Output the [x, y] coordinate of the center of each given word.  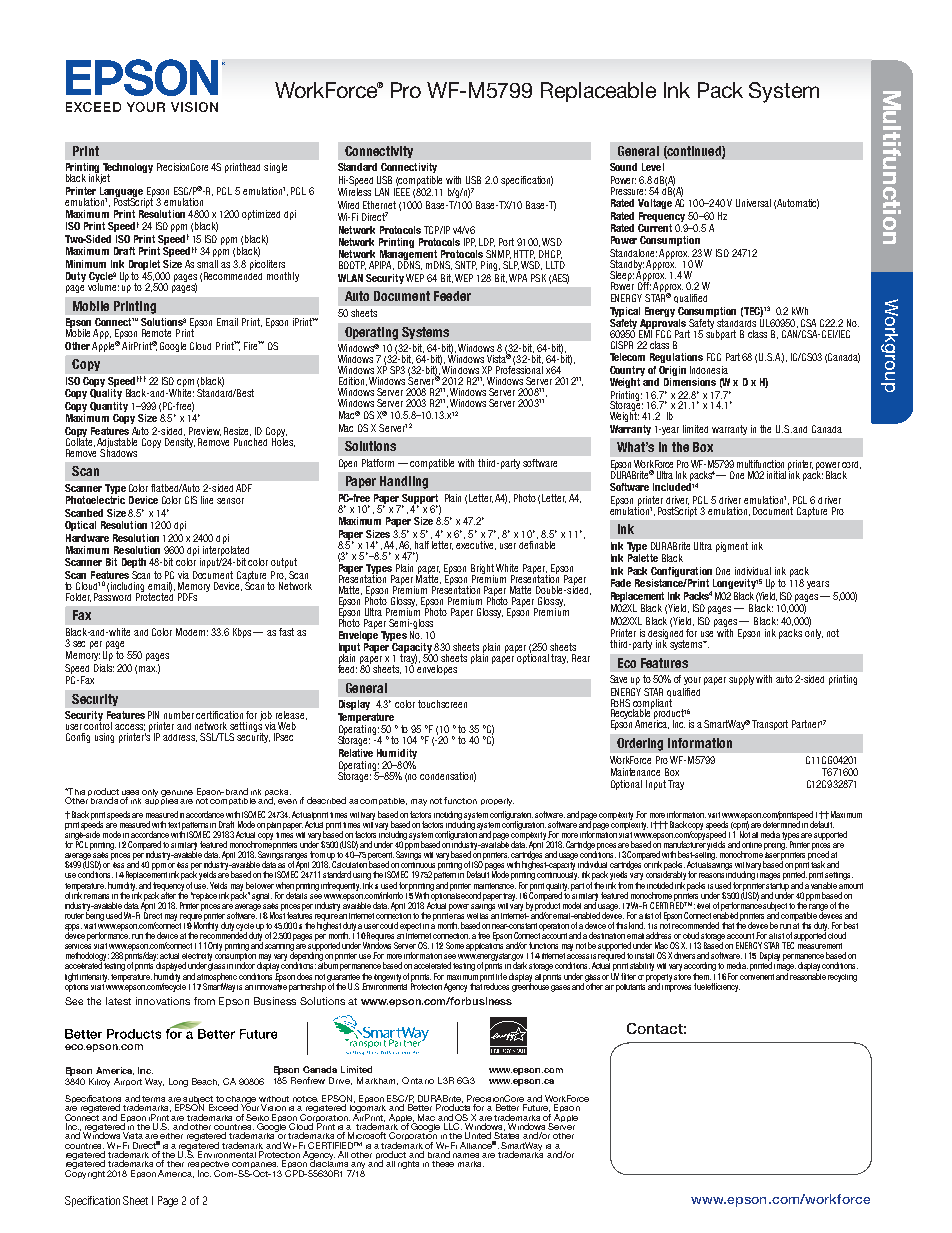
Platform [378, 463]
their [175, 1164]
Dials [104, 668]
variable [824, 885]
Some [455, 945]
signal [262, 897]
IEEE [402, 192]
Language [122, 193]
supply [743, 680]
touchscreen [442, 704]
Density [180, 441]
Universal [753, 203]
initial [778, 474]
